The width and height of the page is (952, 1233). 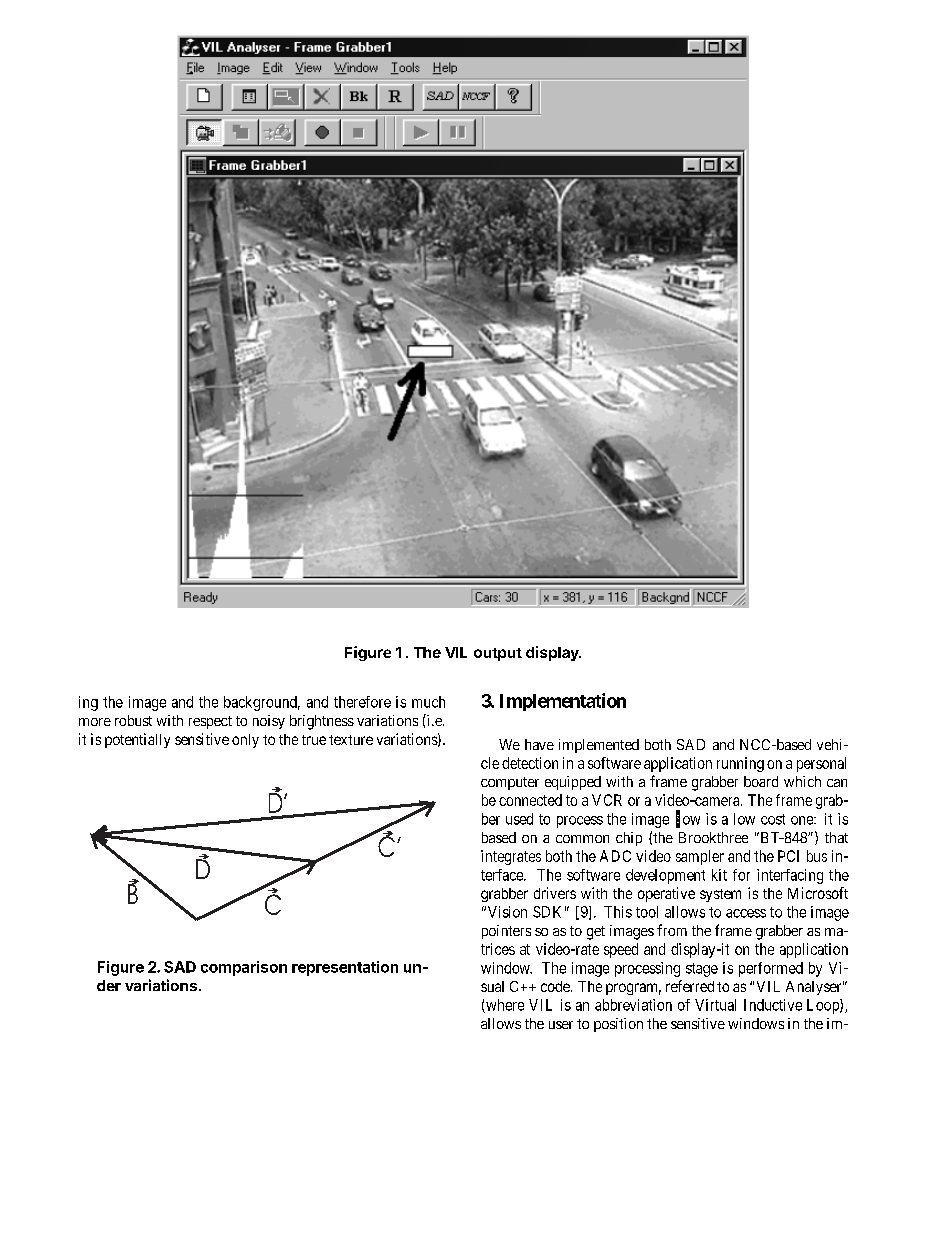 What do you see at coordinates (137, 740) in the page?
I see `potentially` at bounding box center [137, 740].
